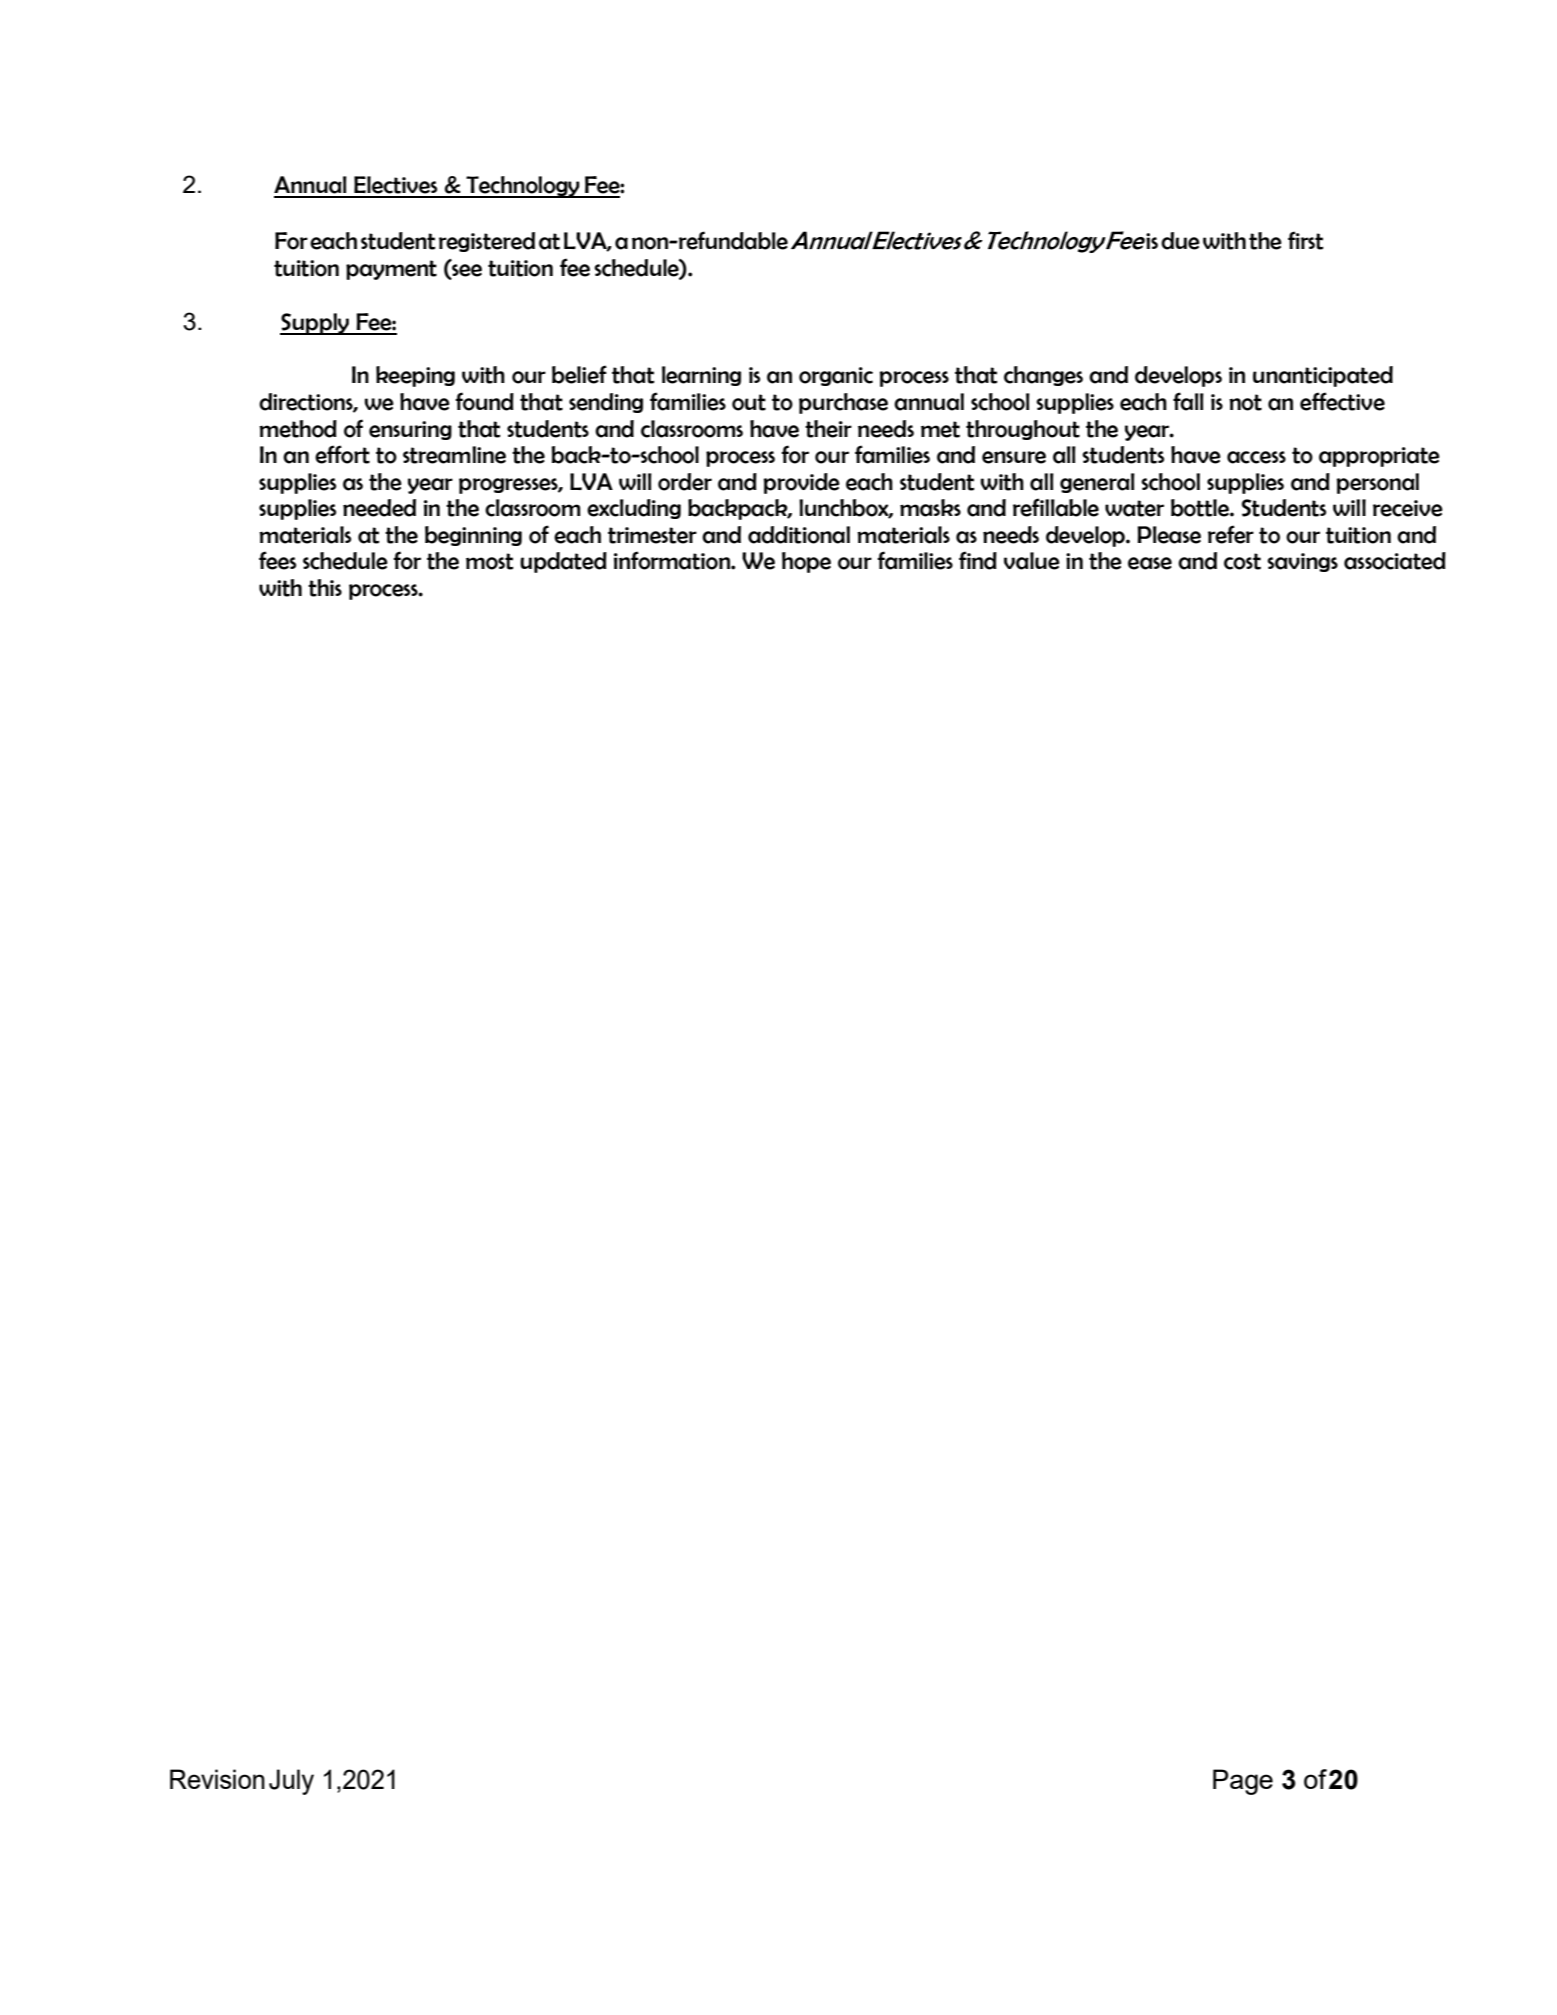 The image size is (1557, 2015). What do you see at coordinates (836, 376) in the screenshot?
I see `organic` at bounding box center [836, 376].
